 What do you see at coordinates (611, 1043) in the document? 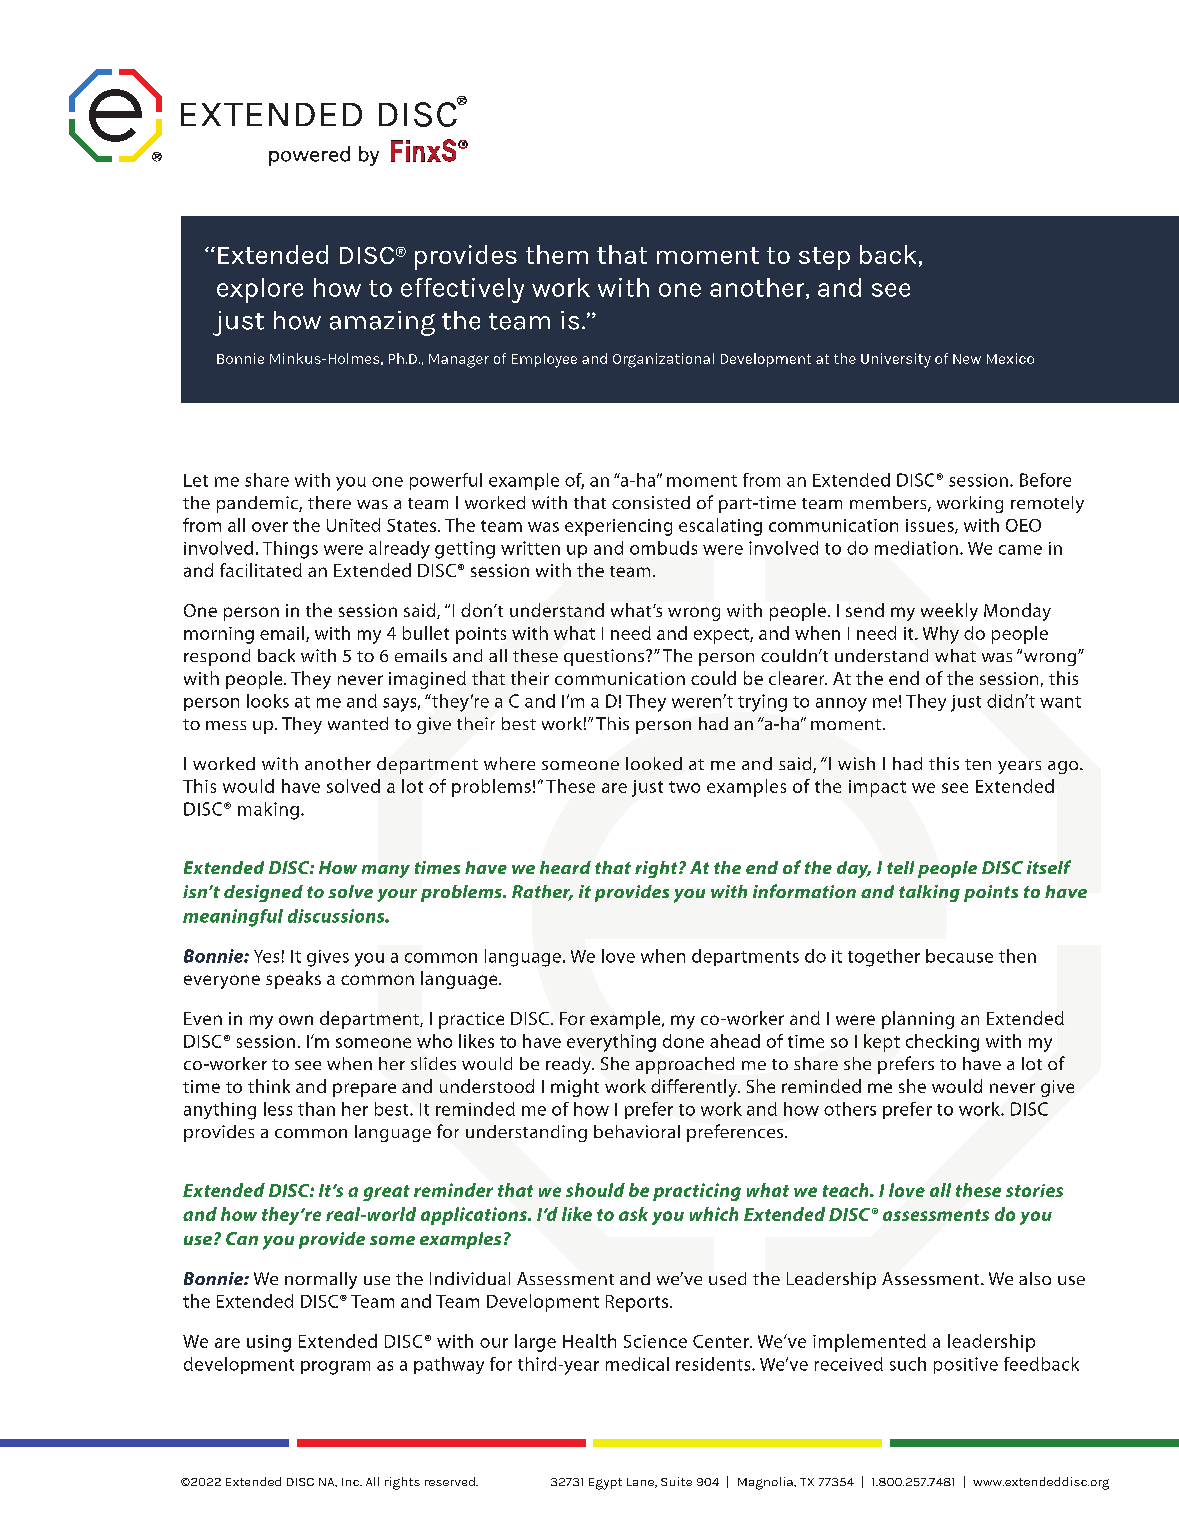
I see `everything` at bounding box center [611, 1043].
